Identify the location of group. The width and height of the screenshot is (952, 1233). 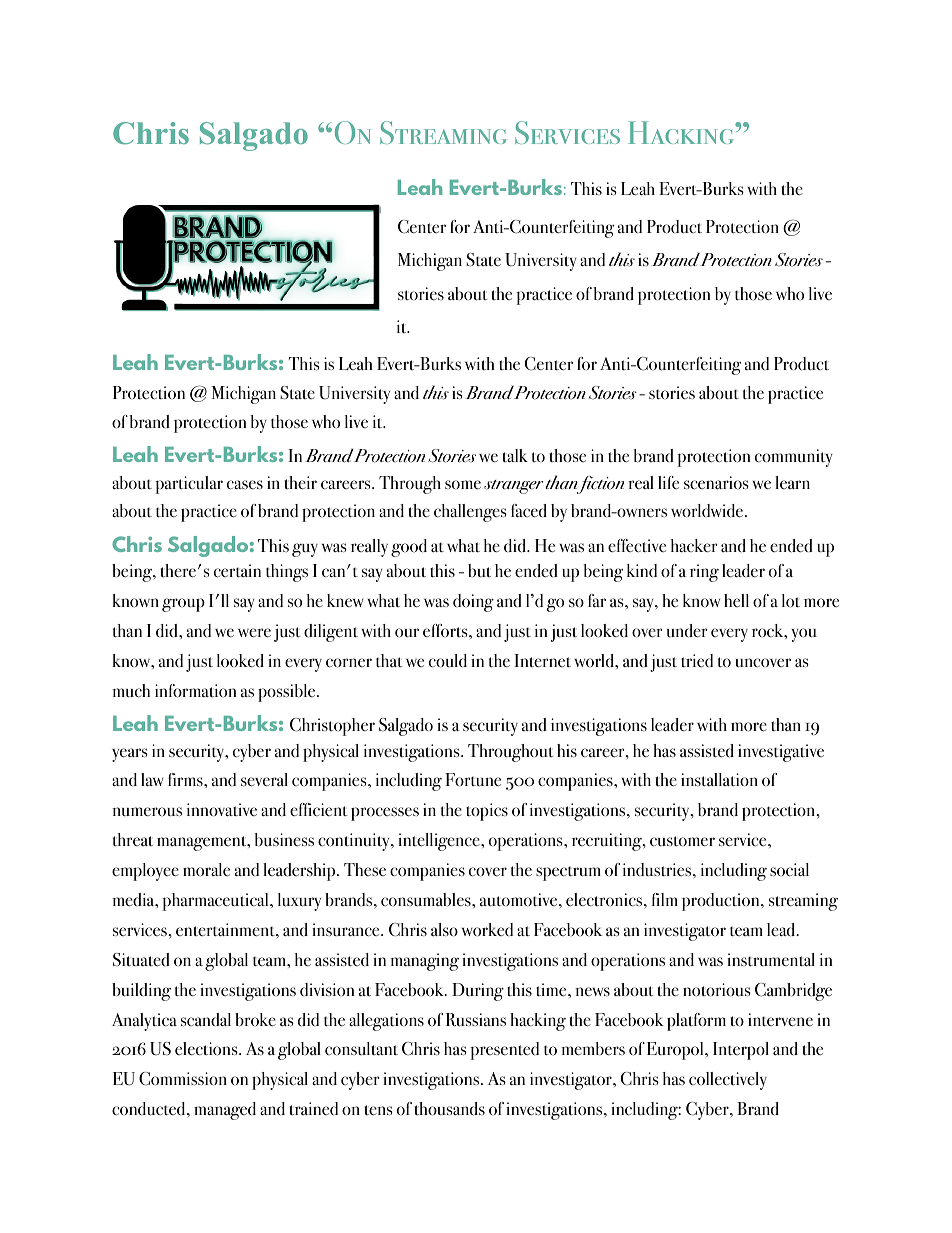
(183, 605).
